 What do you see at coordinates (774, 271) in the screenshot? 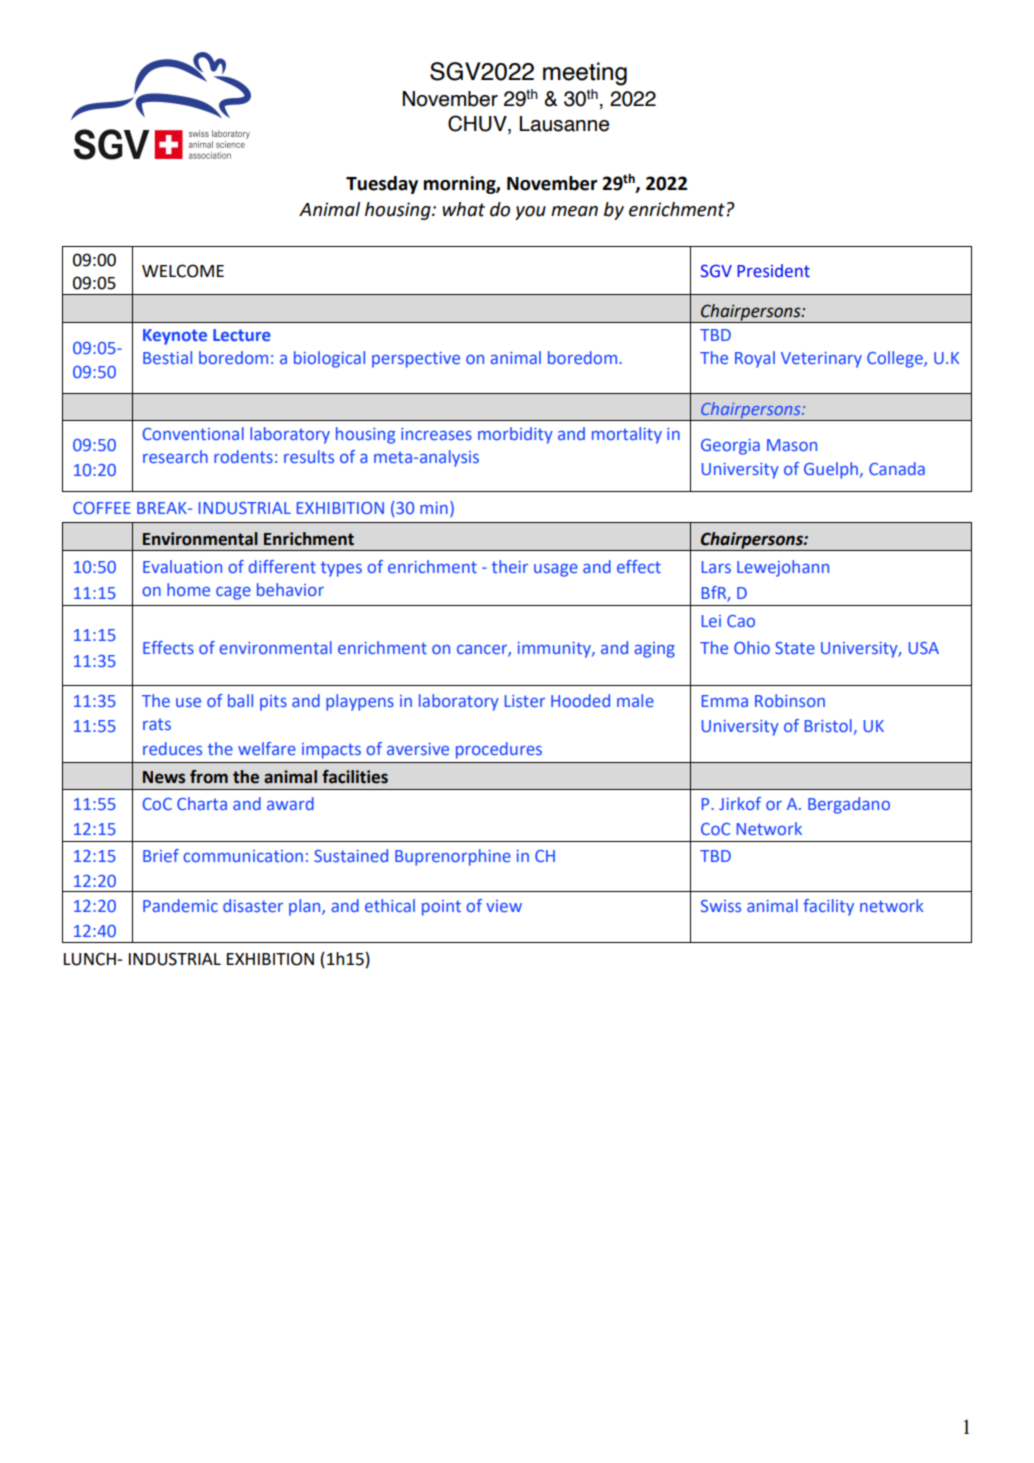
I see `President` at bounding box center [774, 271].
